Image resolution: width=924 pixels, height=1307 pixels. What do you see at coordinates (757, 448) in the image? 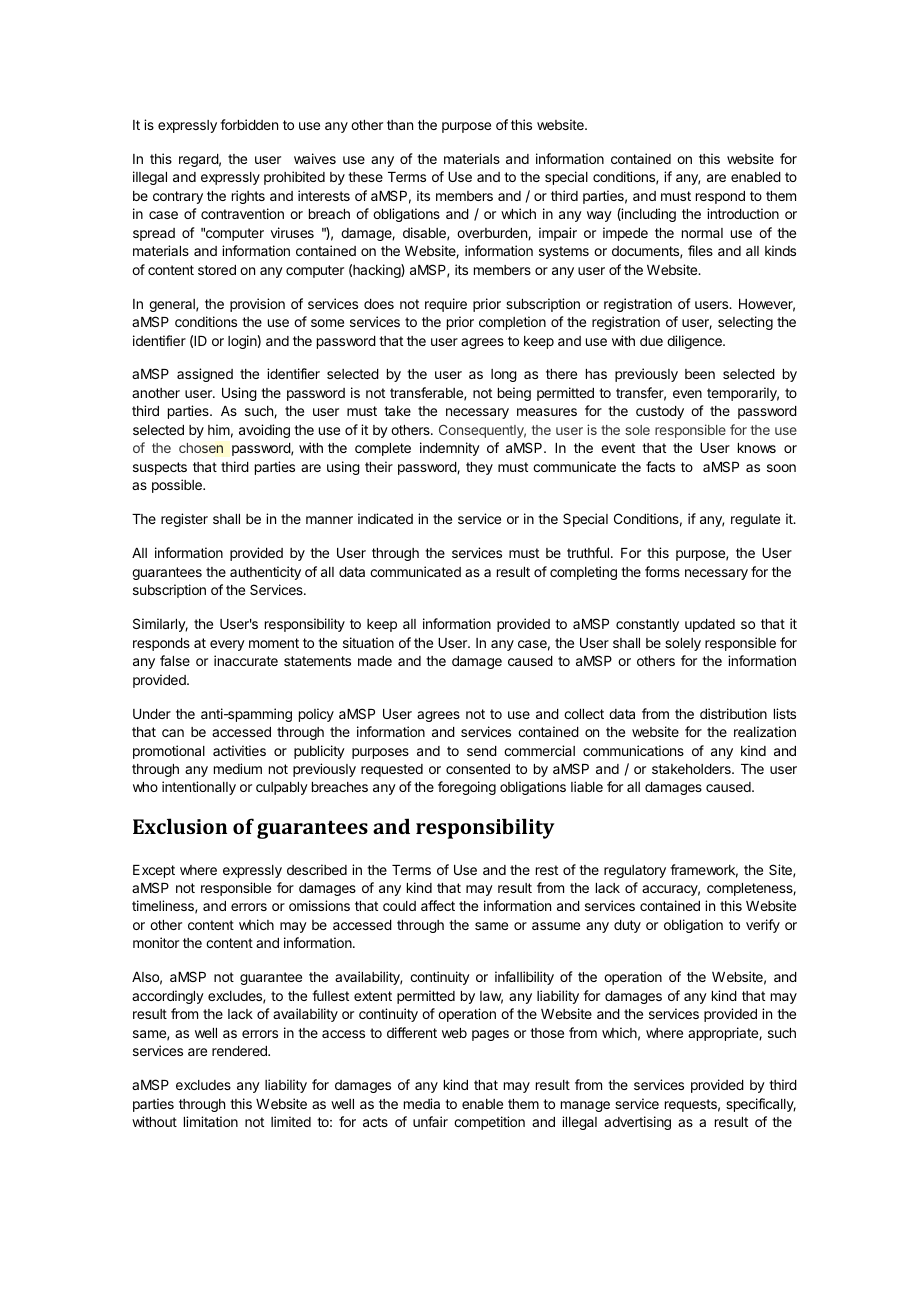
I see `knows` at bounding box center [757, 448].
